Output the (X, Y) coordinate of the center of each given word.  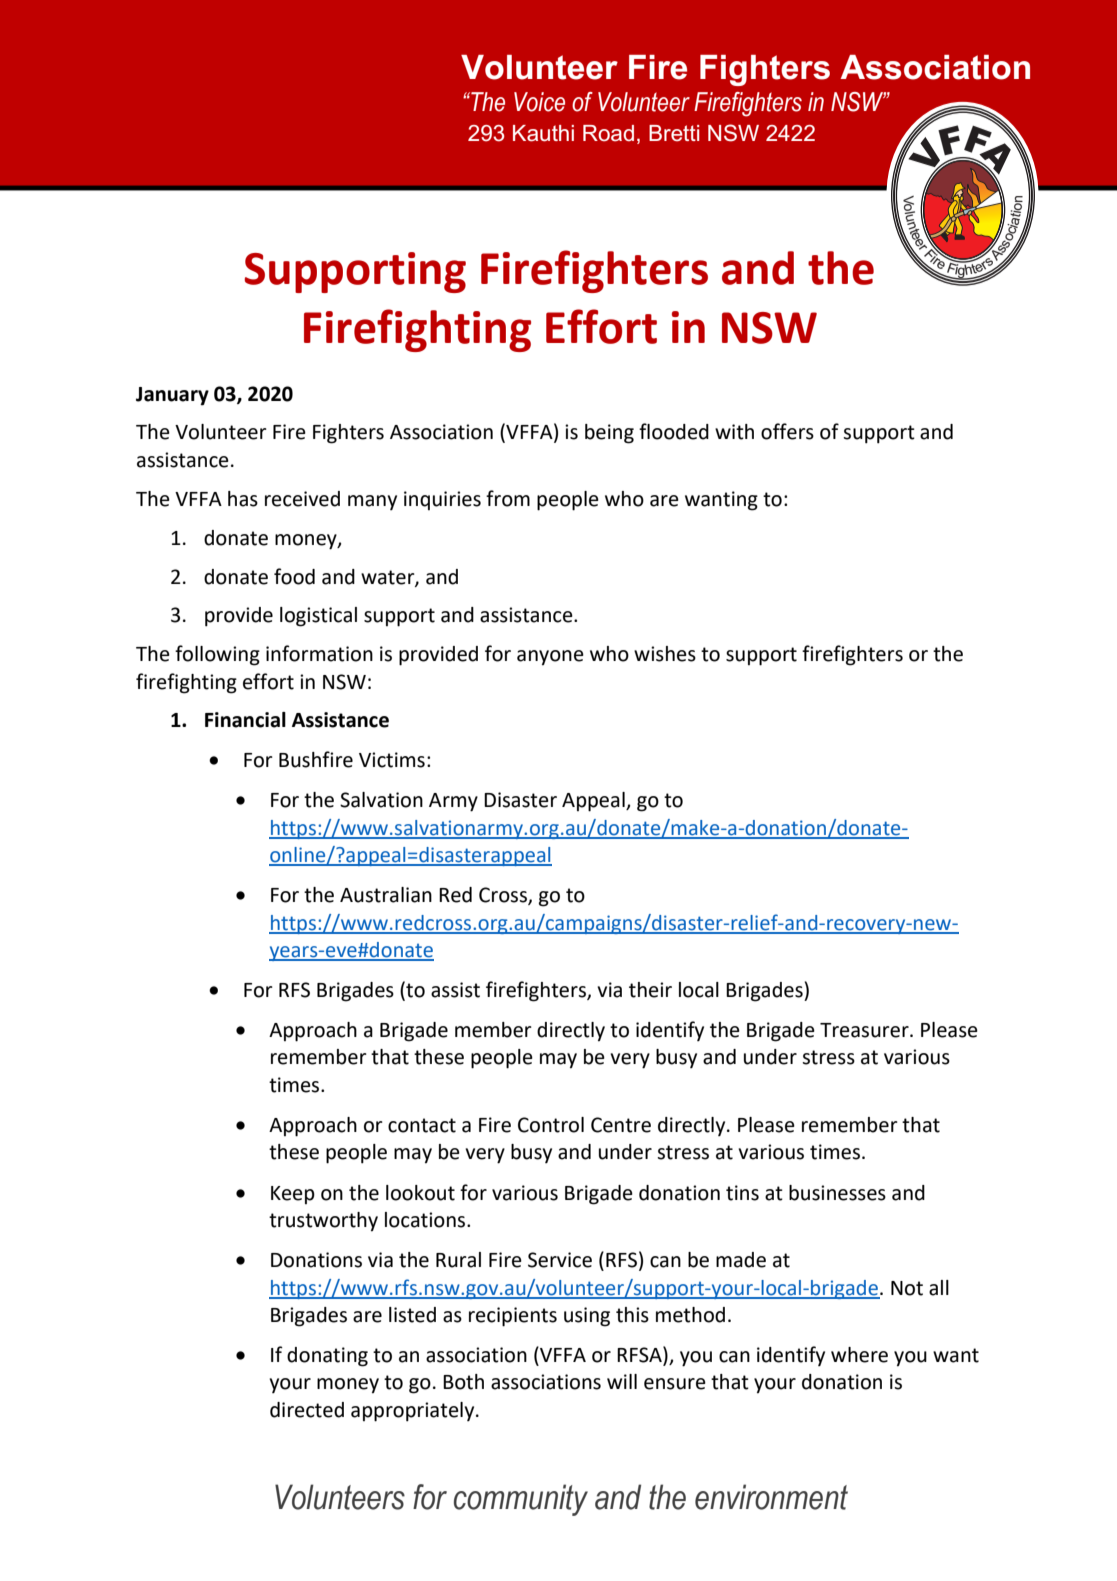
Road (608, 133)
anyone (550, 658)
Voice (539, 102)
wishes (665, 654)
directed (307, 1410)
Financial (245, 720)
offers (787, 431)
